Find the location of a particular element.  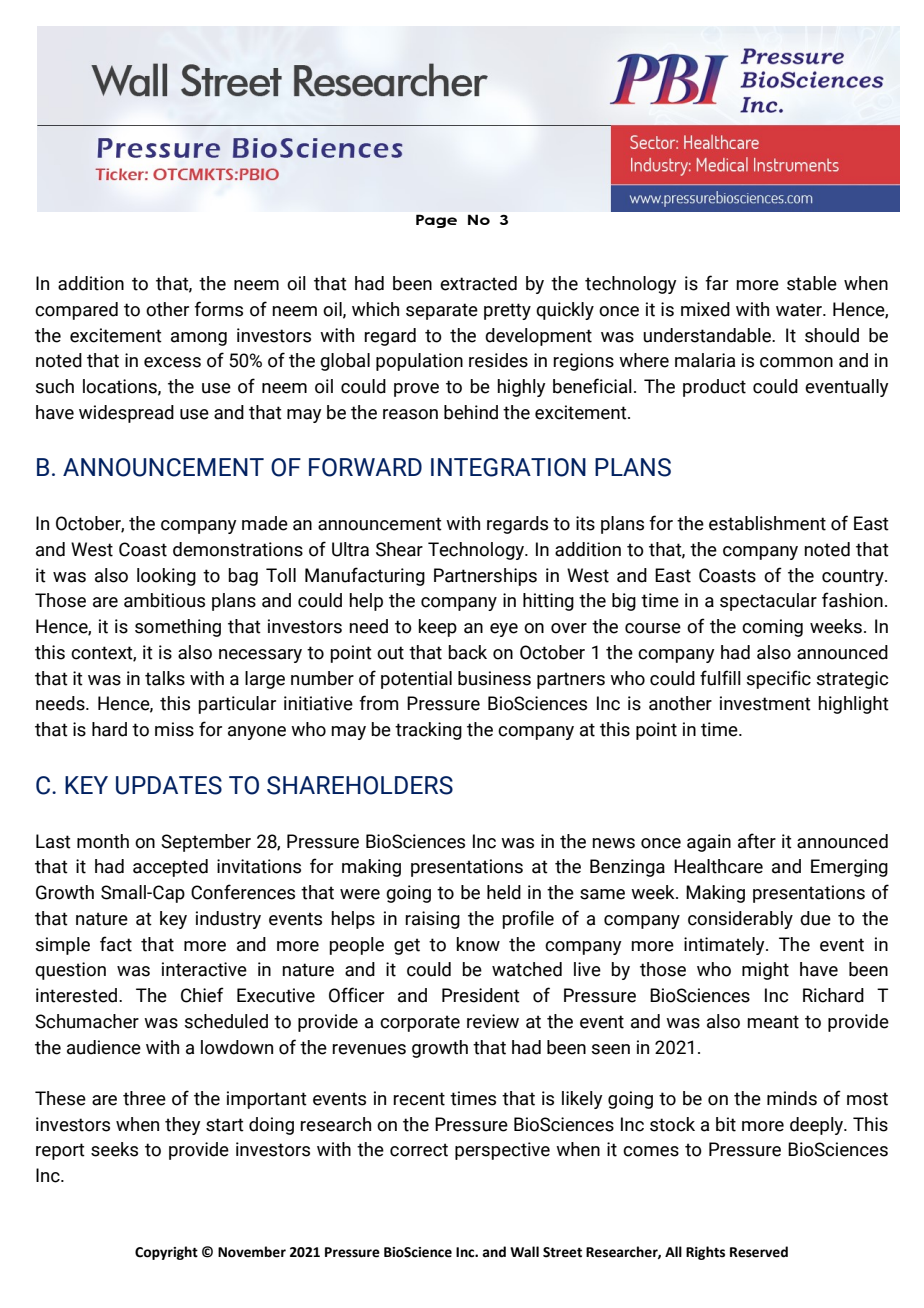

stable is located at coordinates (812, 283).
